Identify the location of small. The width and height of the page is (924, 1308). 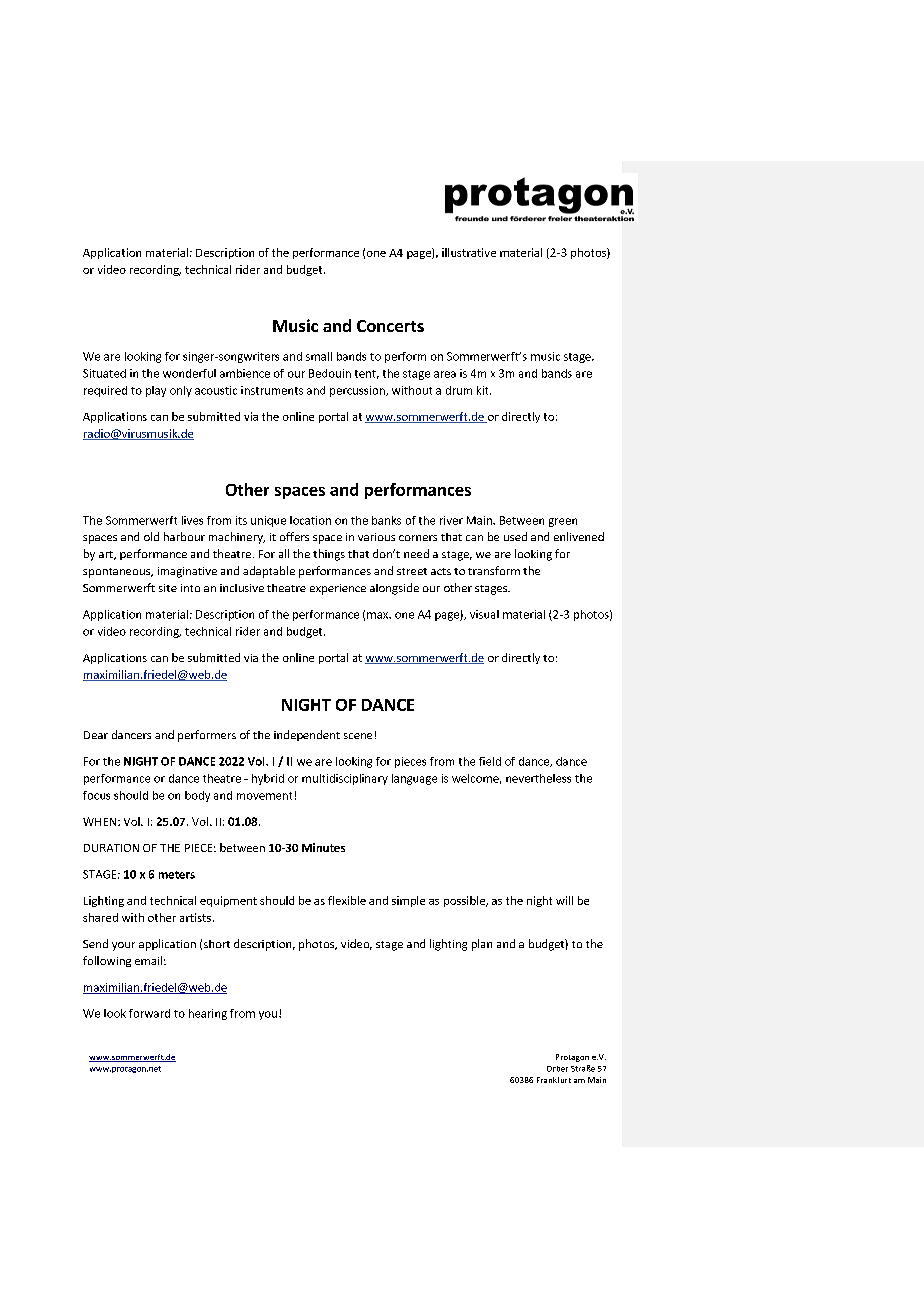
(319, 356).
